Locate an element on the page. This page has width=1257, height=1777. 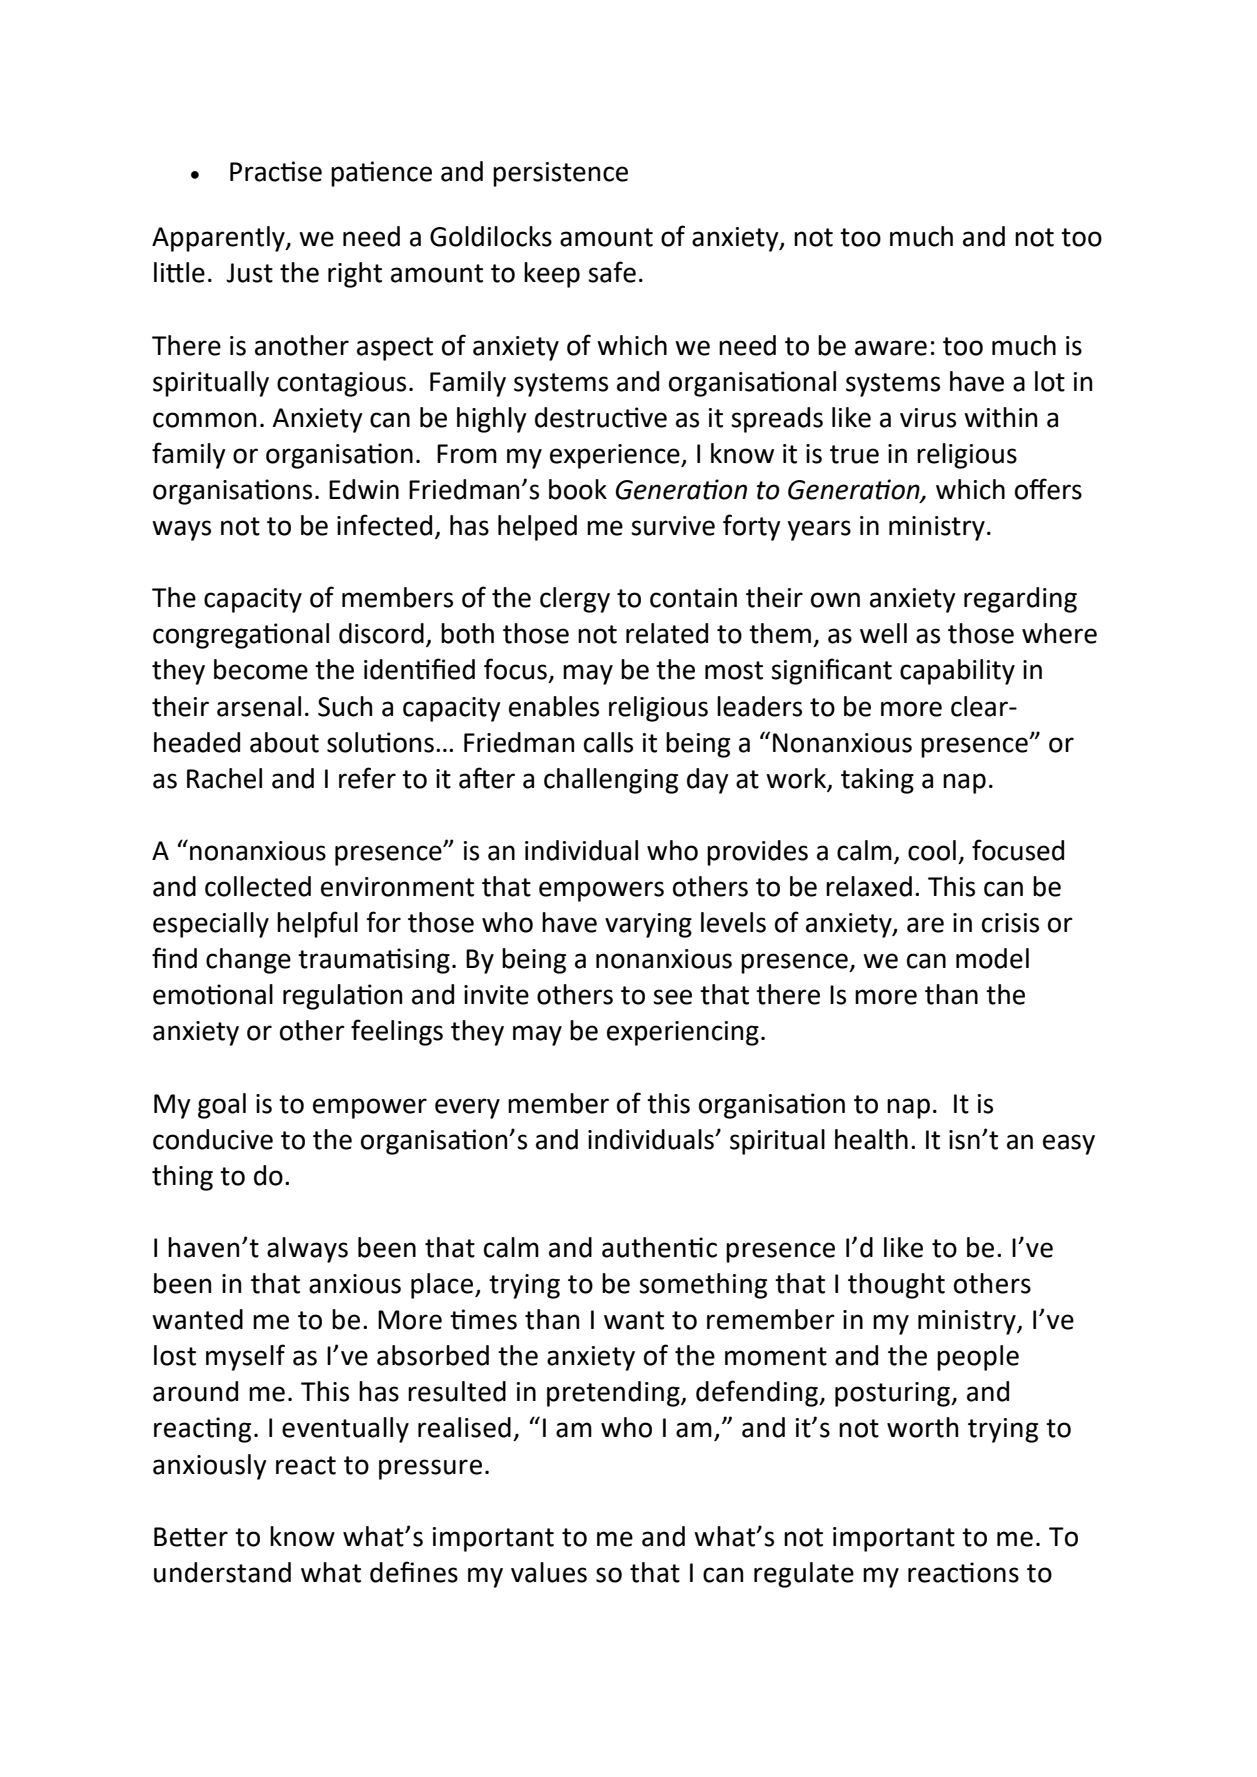
Practise is located at coordinates (276, 171).
